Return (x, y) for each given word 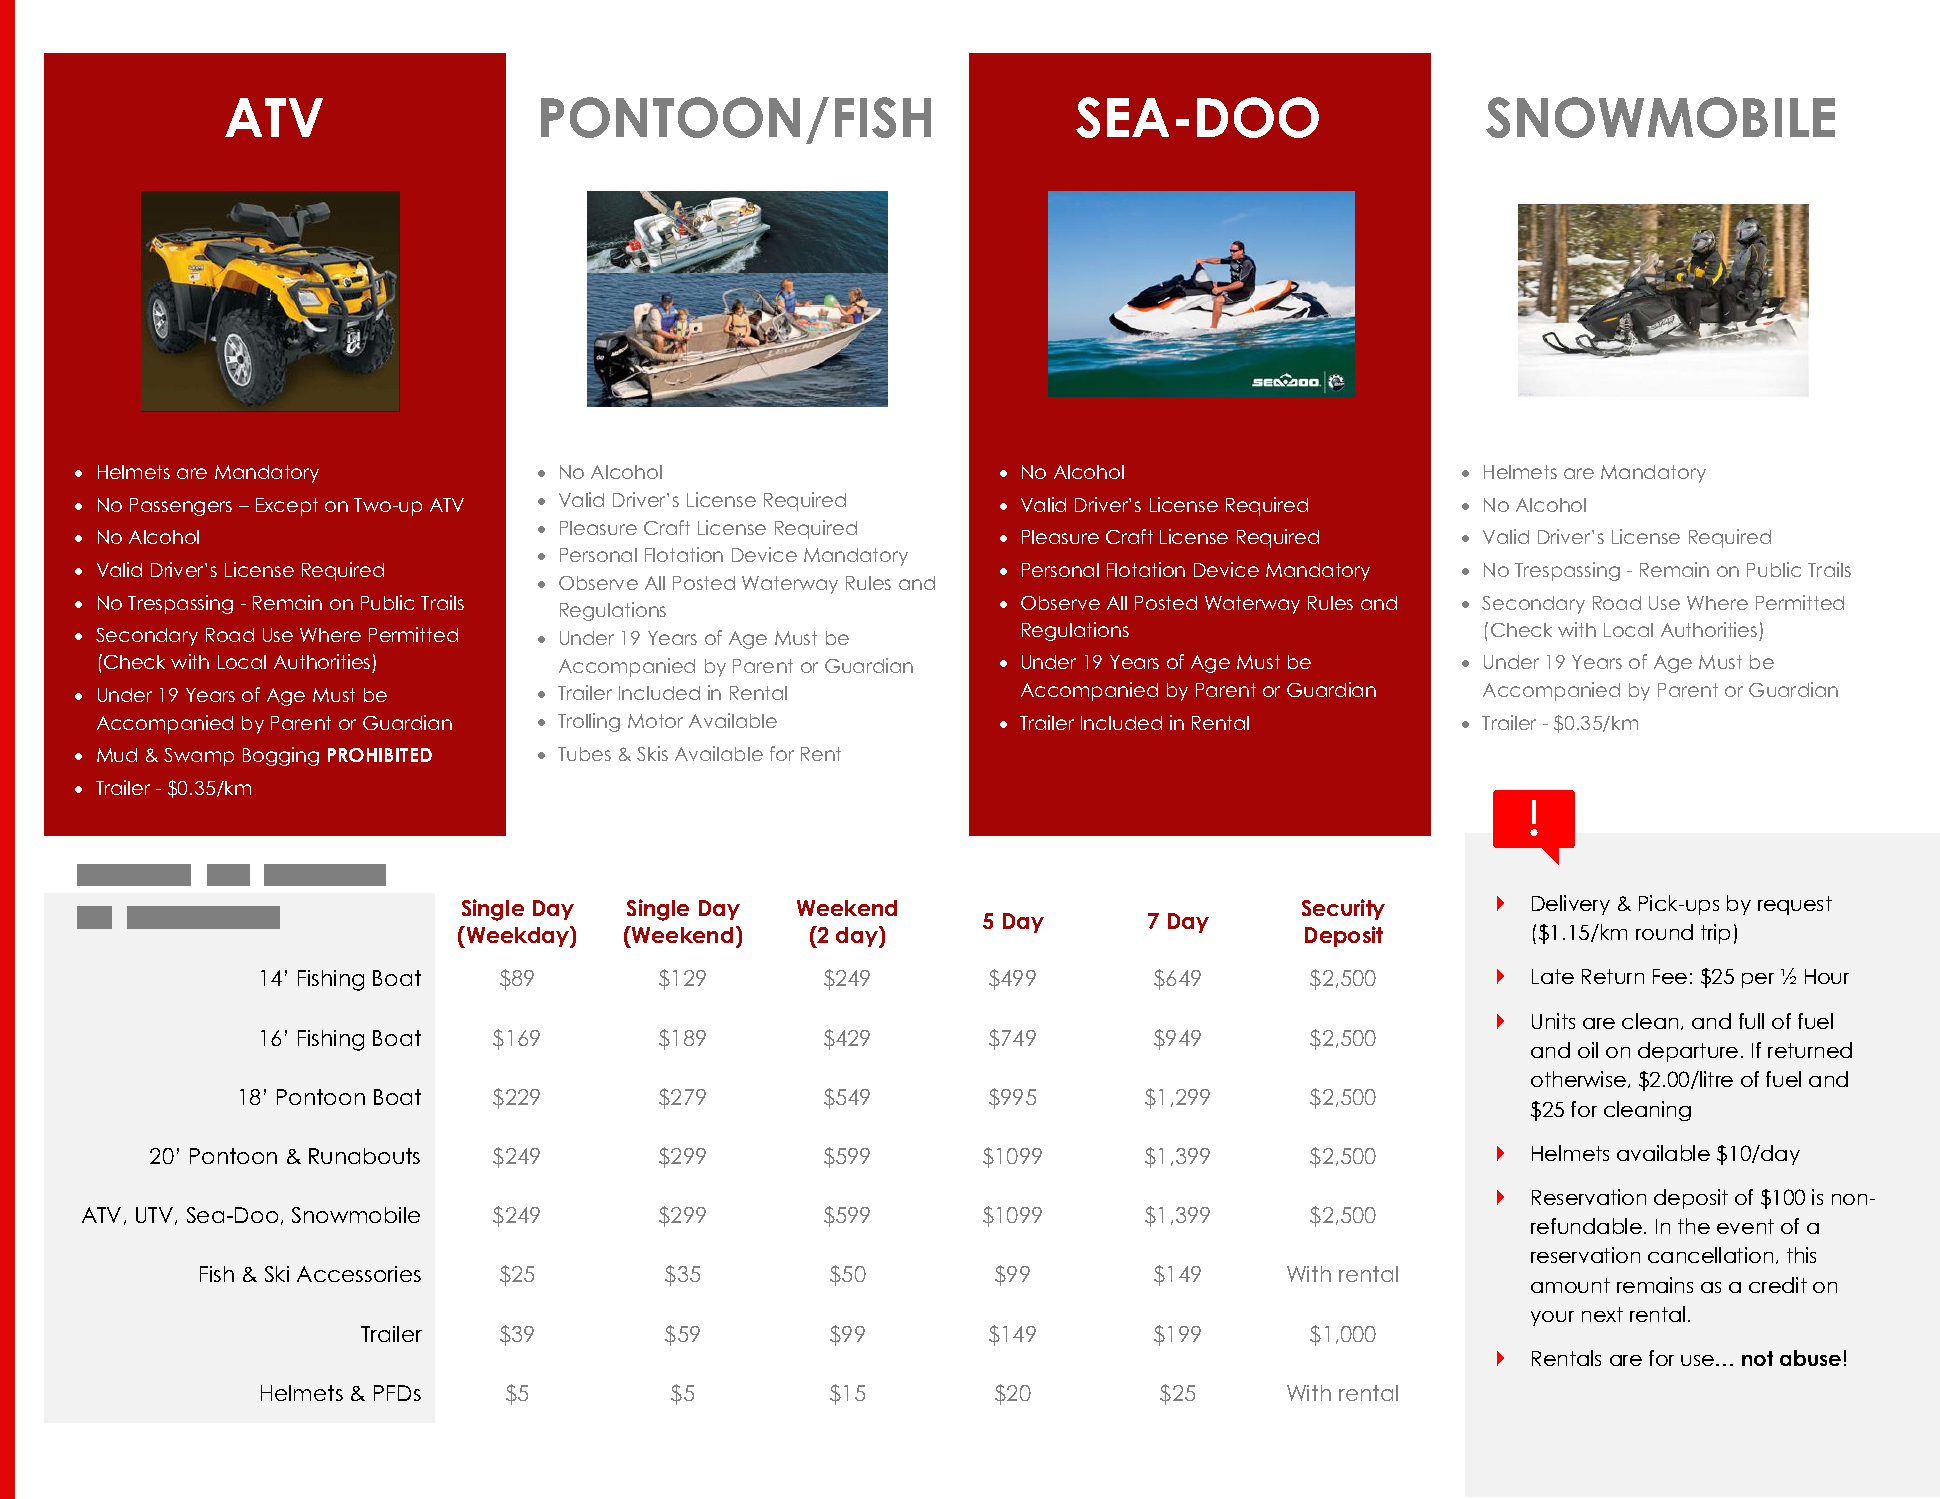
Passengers (181, 507)
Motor (655, 721)
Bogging (281, 756)
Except (287, 507)
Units (1553, 1021)
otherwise (1580, 1079)
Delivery (1571, 905)
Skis (652, 753)
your (1552, 1318)
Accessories (359, 1274)
